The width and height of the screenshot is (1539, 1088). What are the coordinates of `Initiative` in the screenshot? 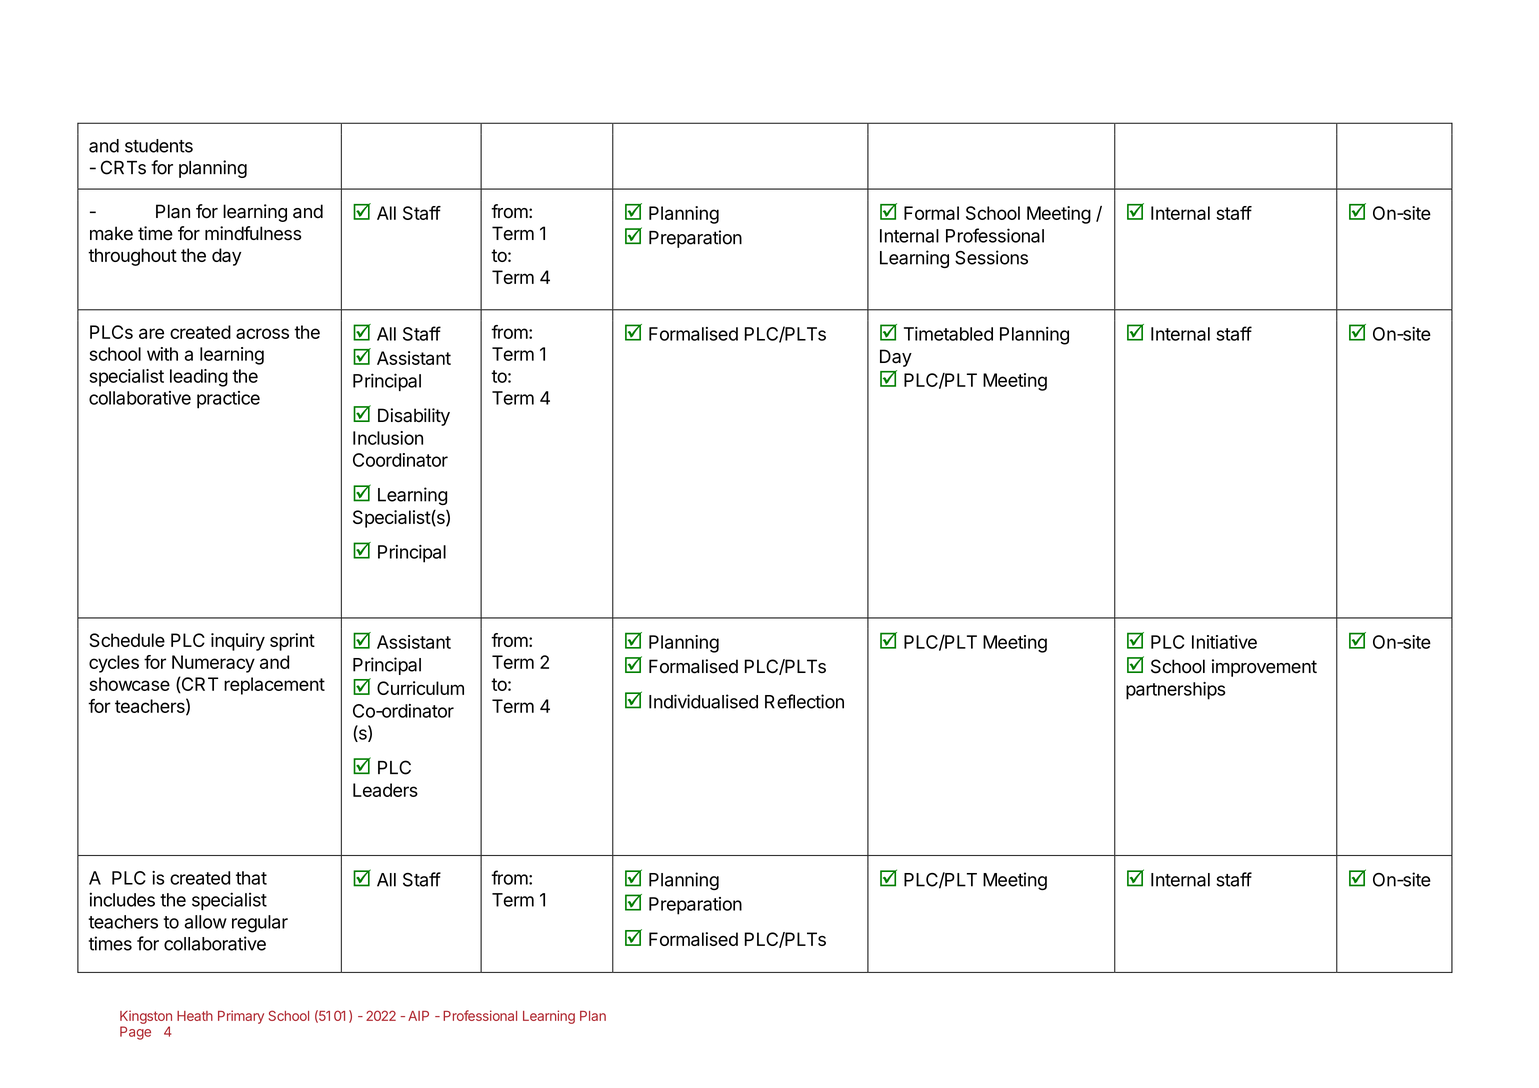 It's located at (1224, 642).
